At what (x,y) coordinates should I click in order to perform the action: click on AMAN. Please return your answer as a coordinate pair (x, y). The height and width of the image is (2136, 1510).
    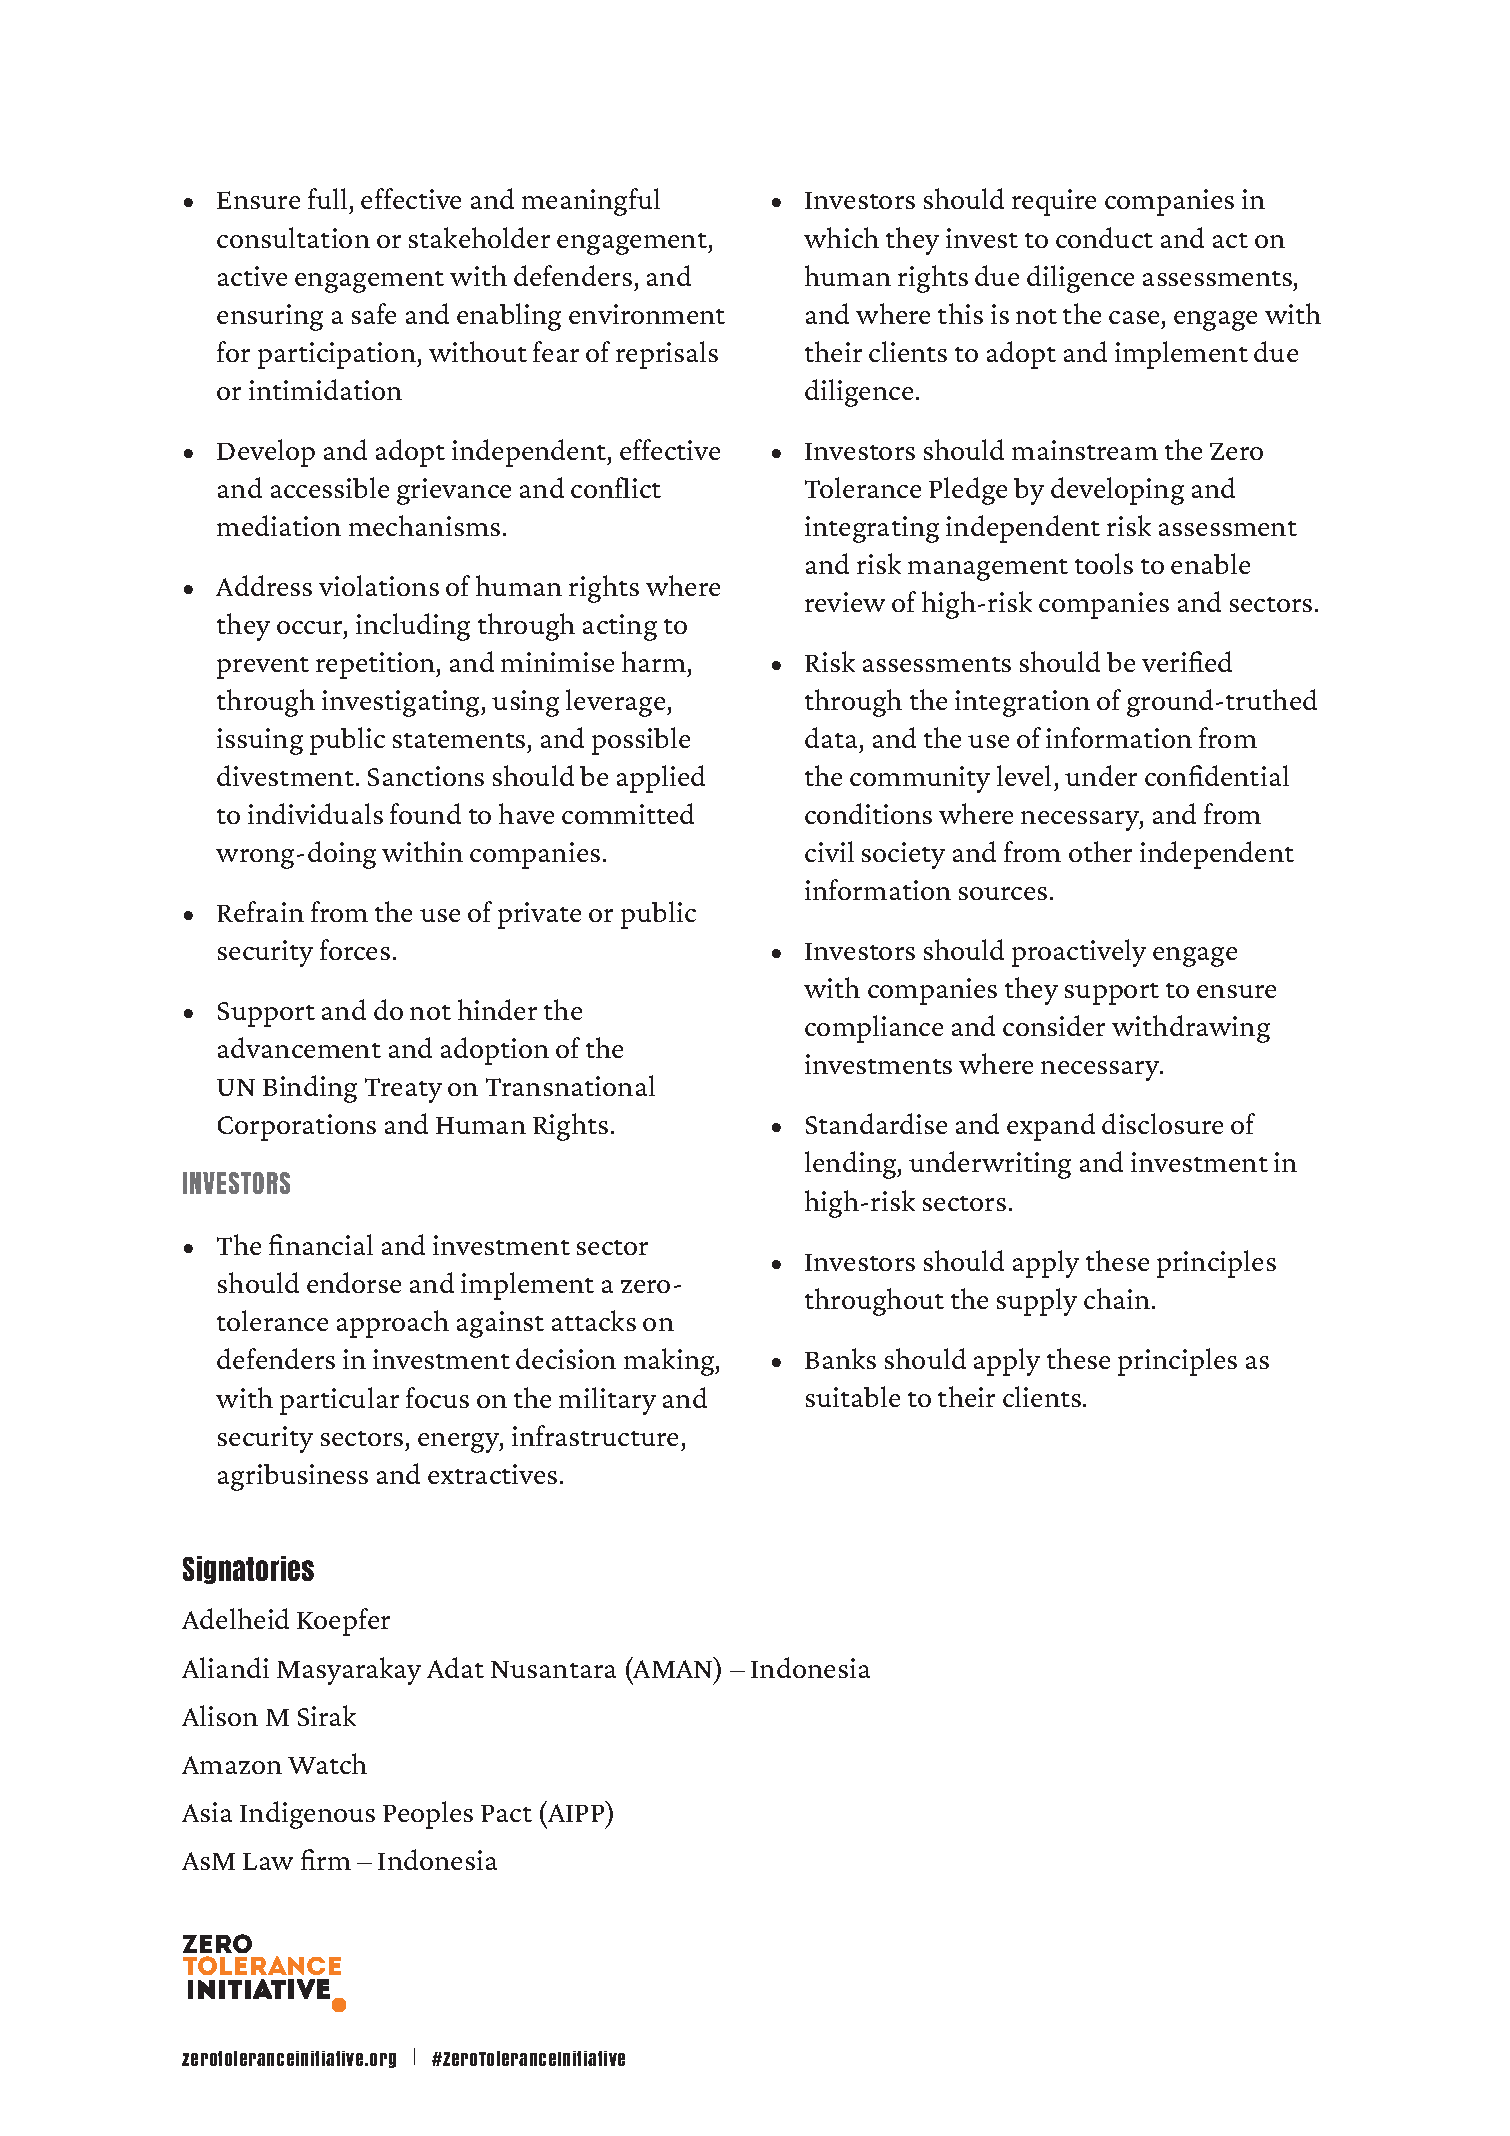
    Looking at the image, I should click on (673, 1668).
